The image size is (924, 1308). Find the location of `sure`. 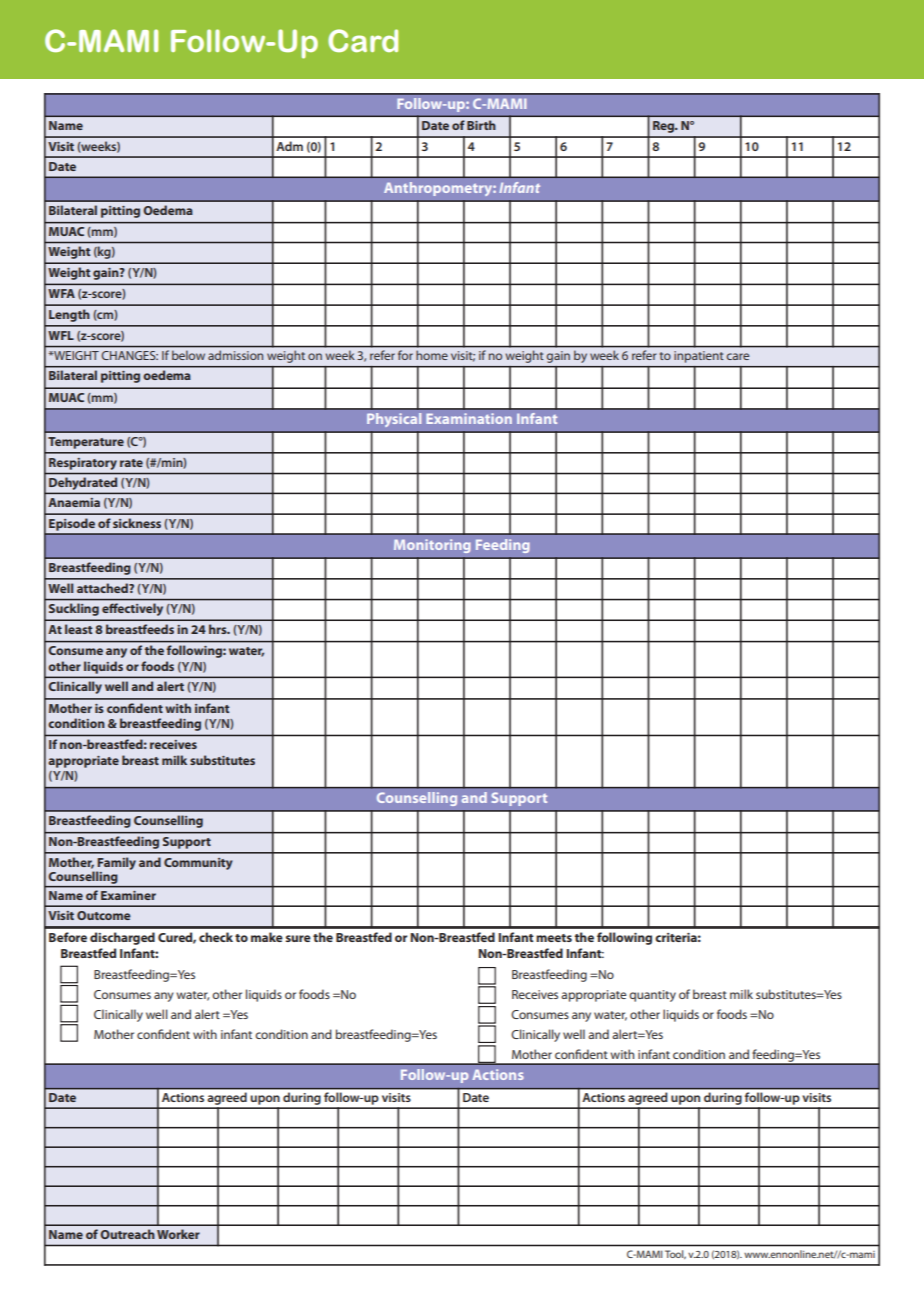

sure is located at coordinates (298, 938).
